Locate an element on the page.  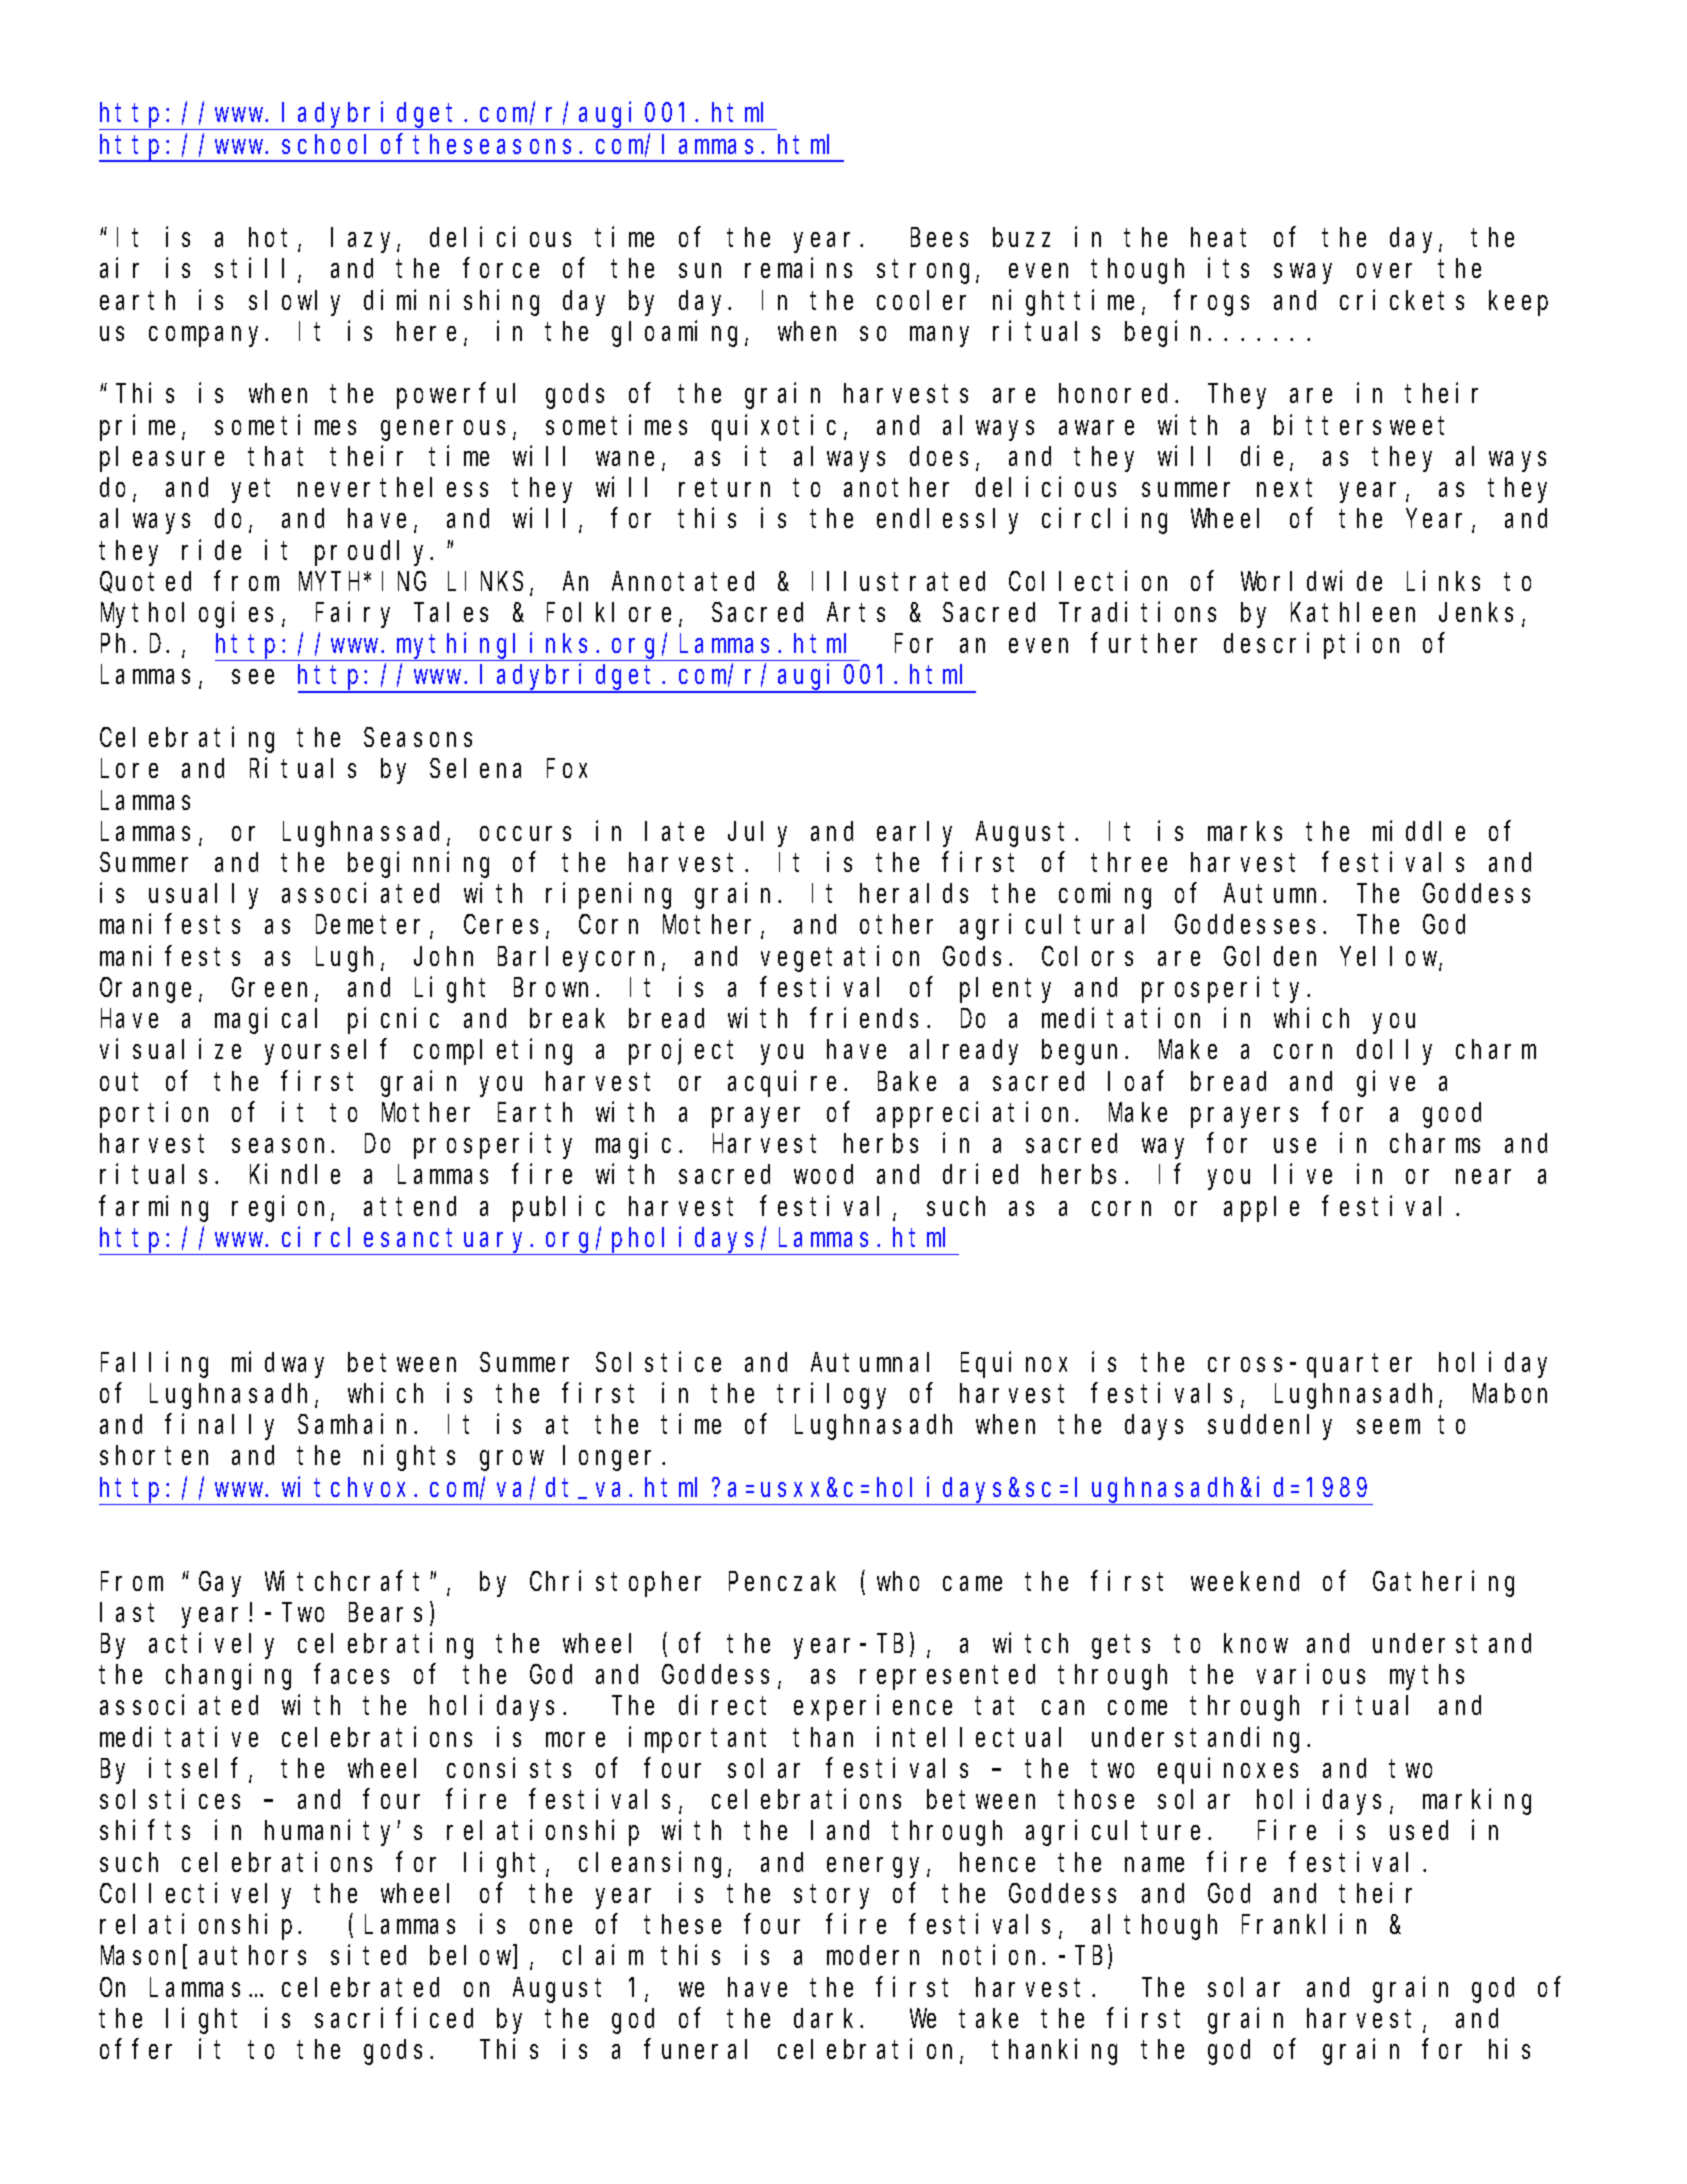
public is located at coordinates (559, 1208).
